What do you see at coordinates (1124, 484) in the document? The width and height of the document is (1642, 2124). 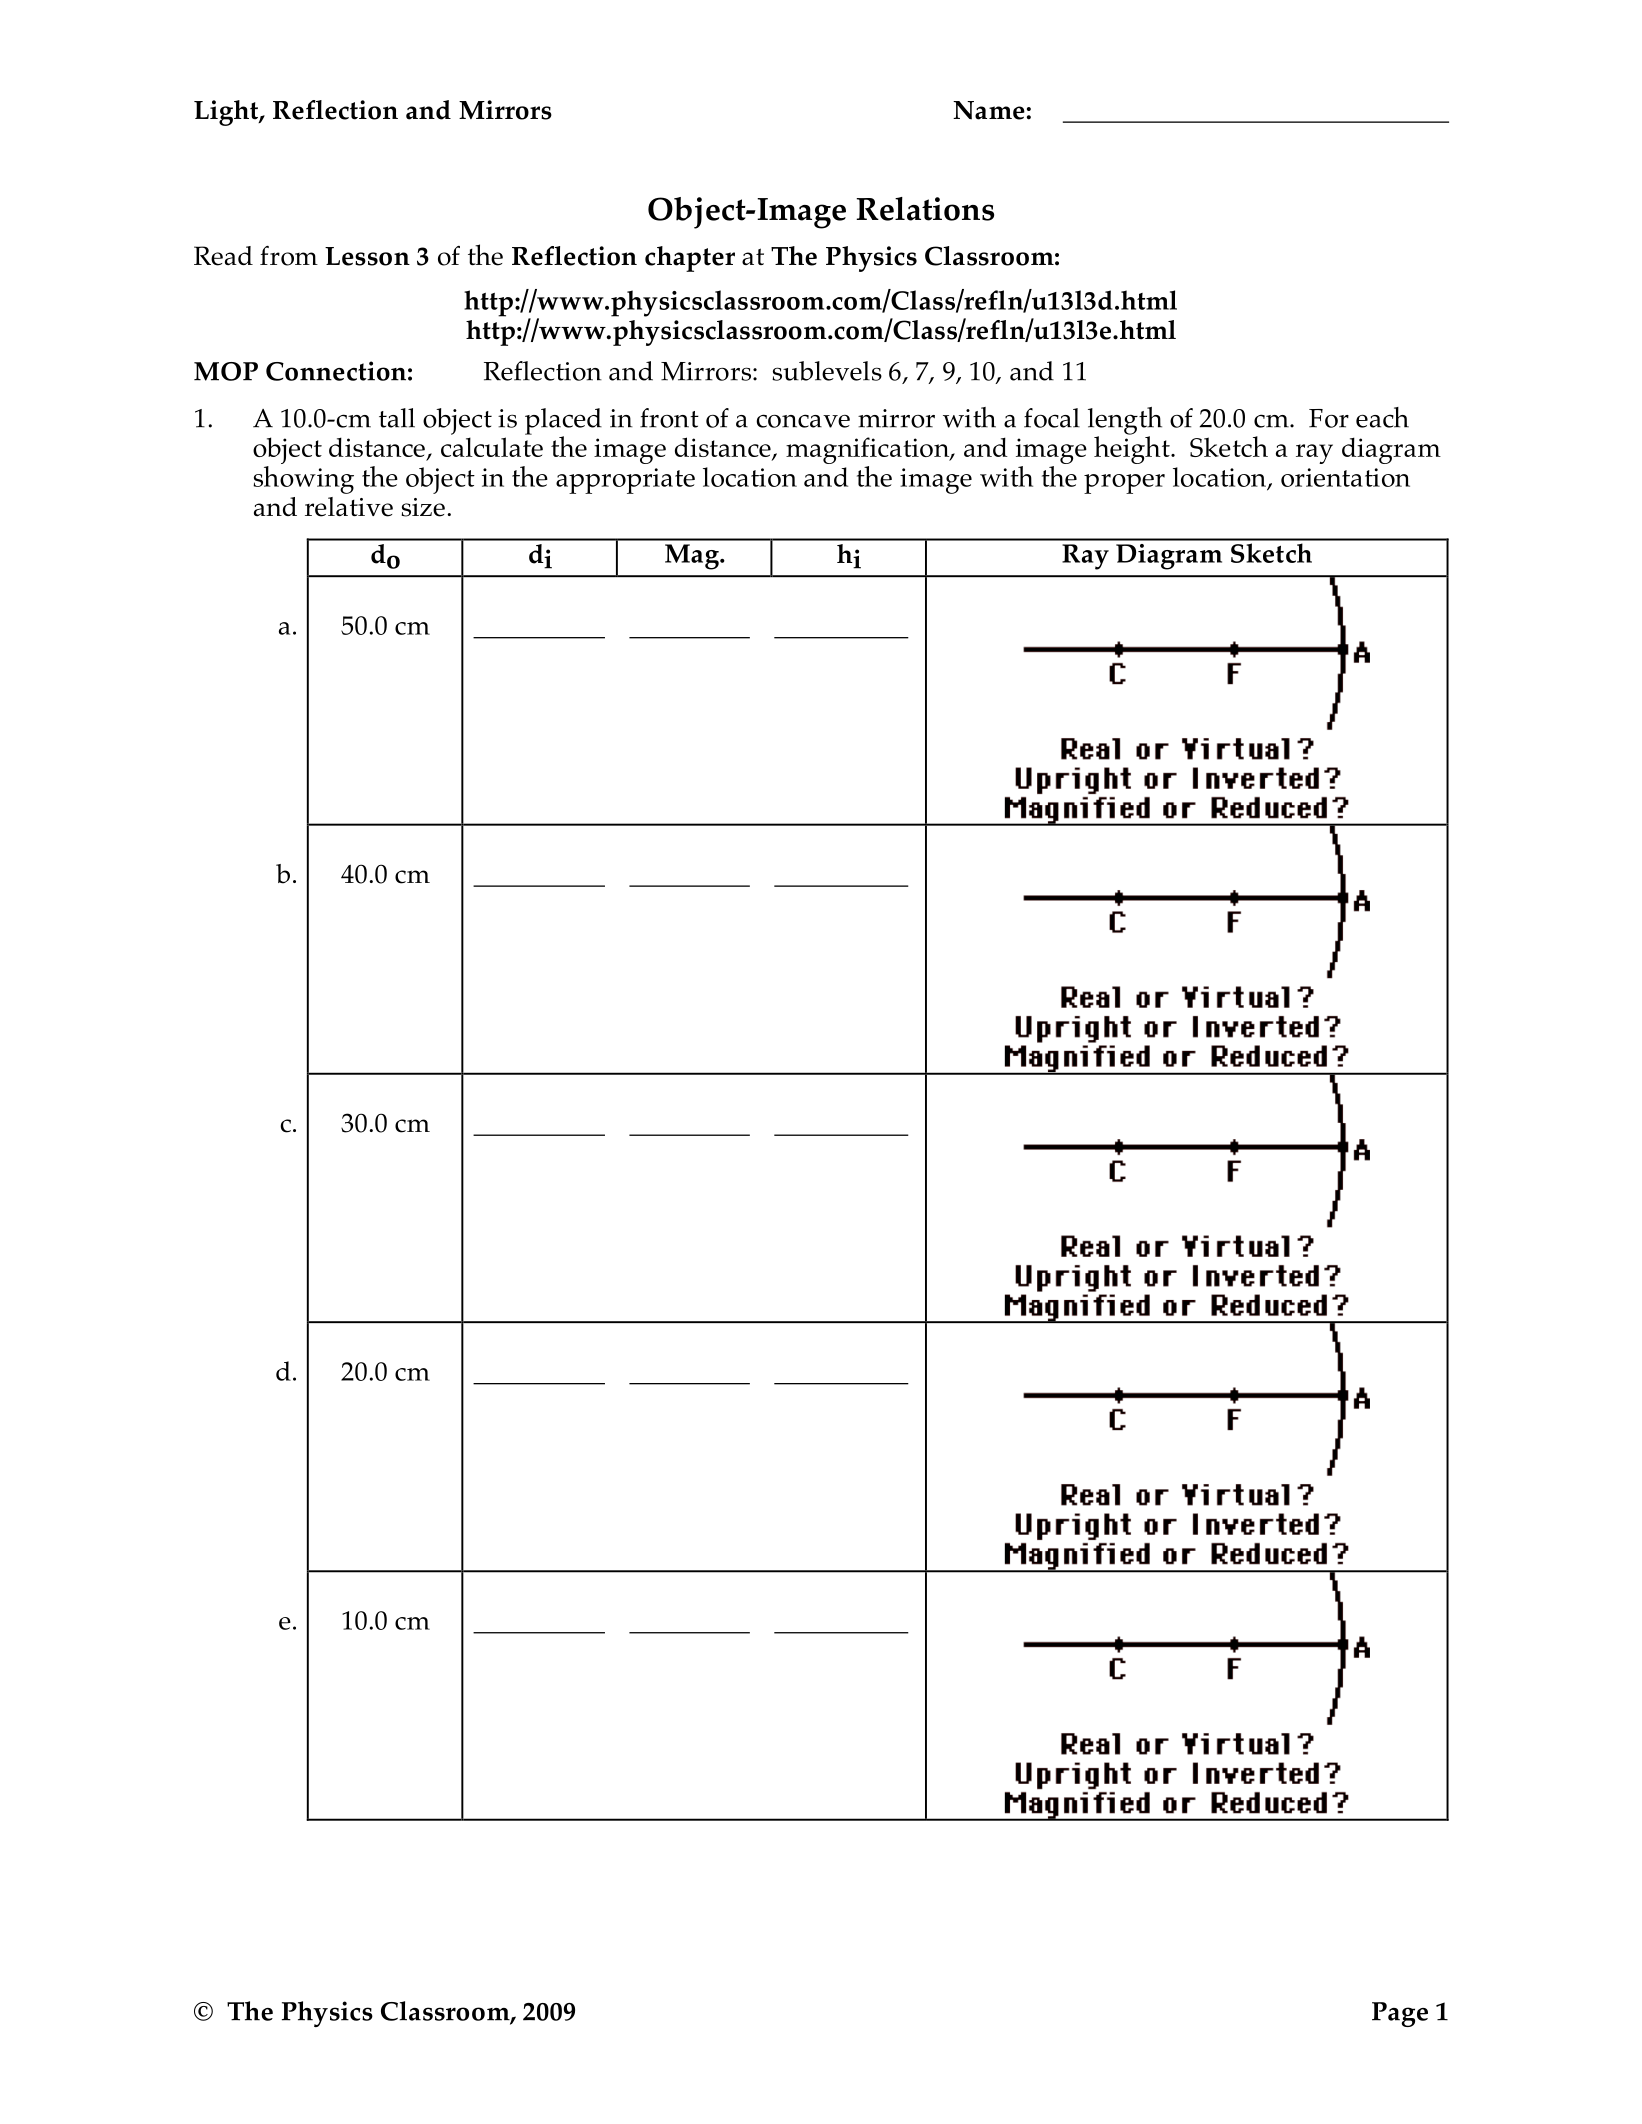 I see `proper` at bounding box center [1124, 484].
